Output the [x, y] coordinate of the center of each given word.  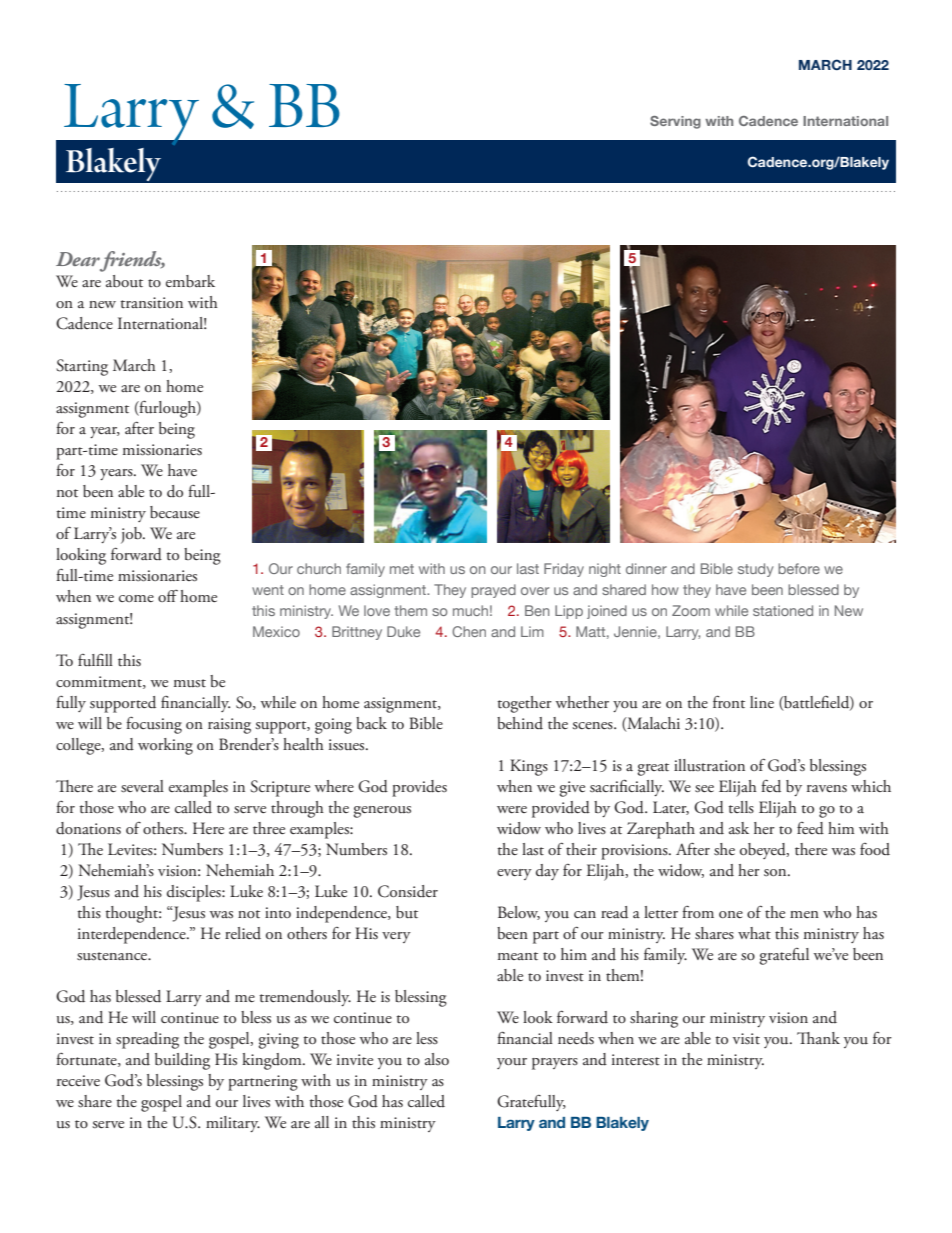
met [402, 569]
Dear [78, 259]
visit [746, 1038]
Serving [675, 122]
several [142, 786]
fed [771, 786]
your [512, 1063]
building [182, 1061]
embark [190, 281]
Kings [529, 767]
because [175, 512]
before [799, 568]
